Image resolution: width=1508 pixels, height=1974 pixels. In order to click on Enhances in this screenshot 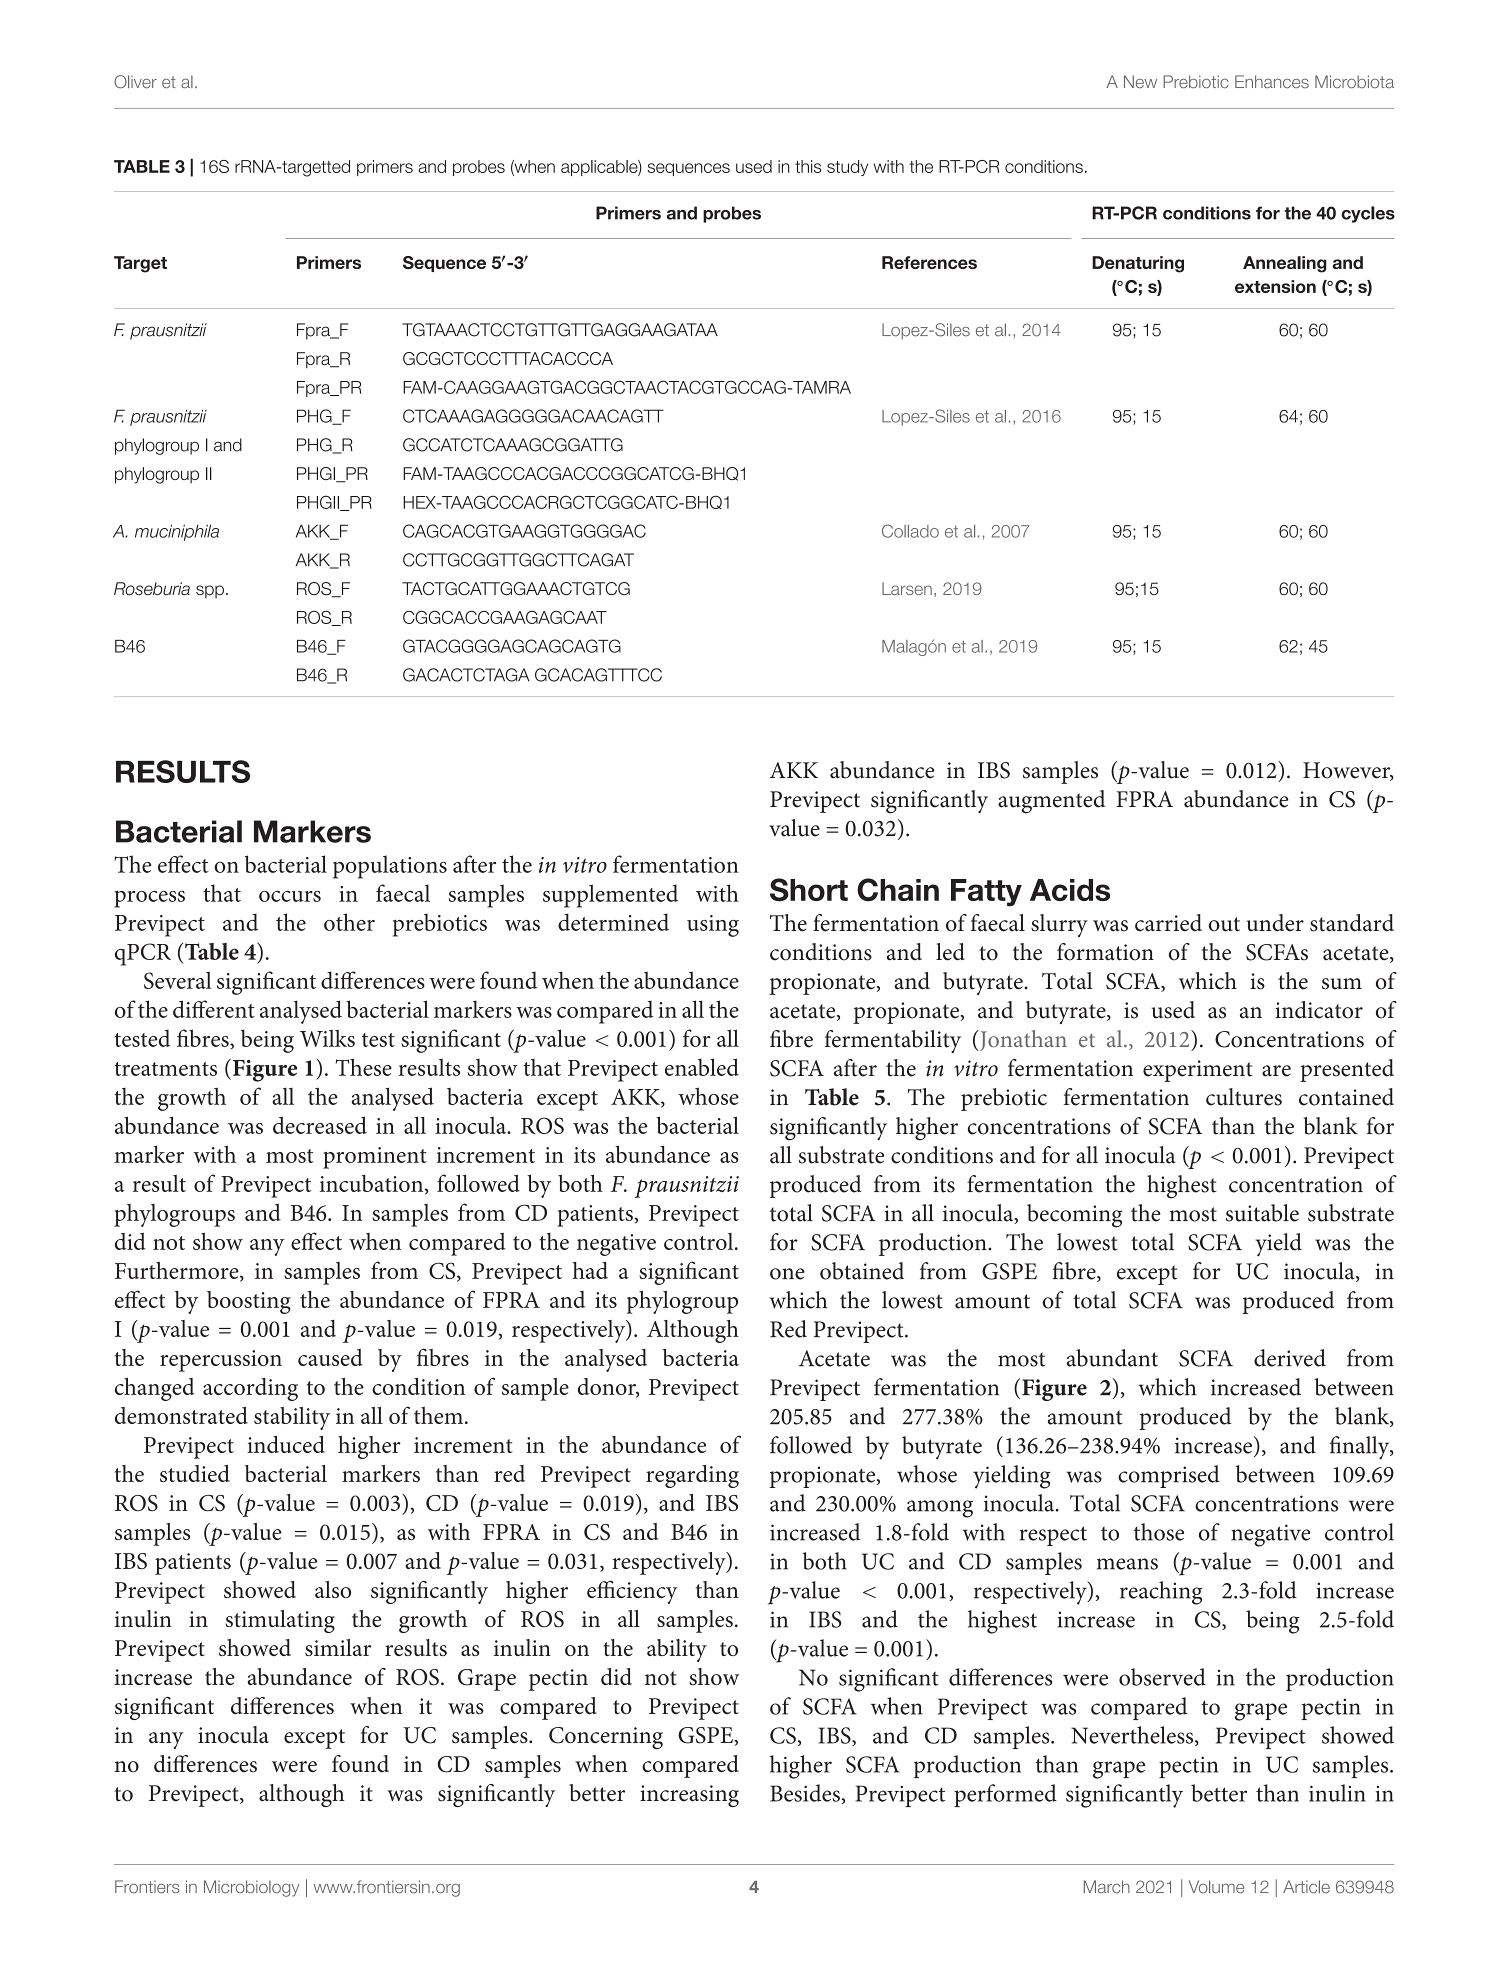, I will do `click(1272, 81)`.
